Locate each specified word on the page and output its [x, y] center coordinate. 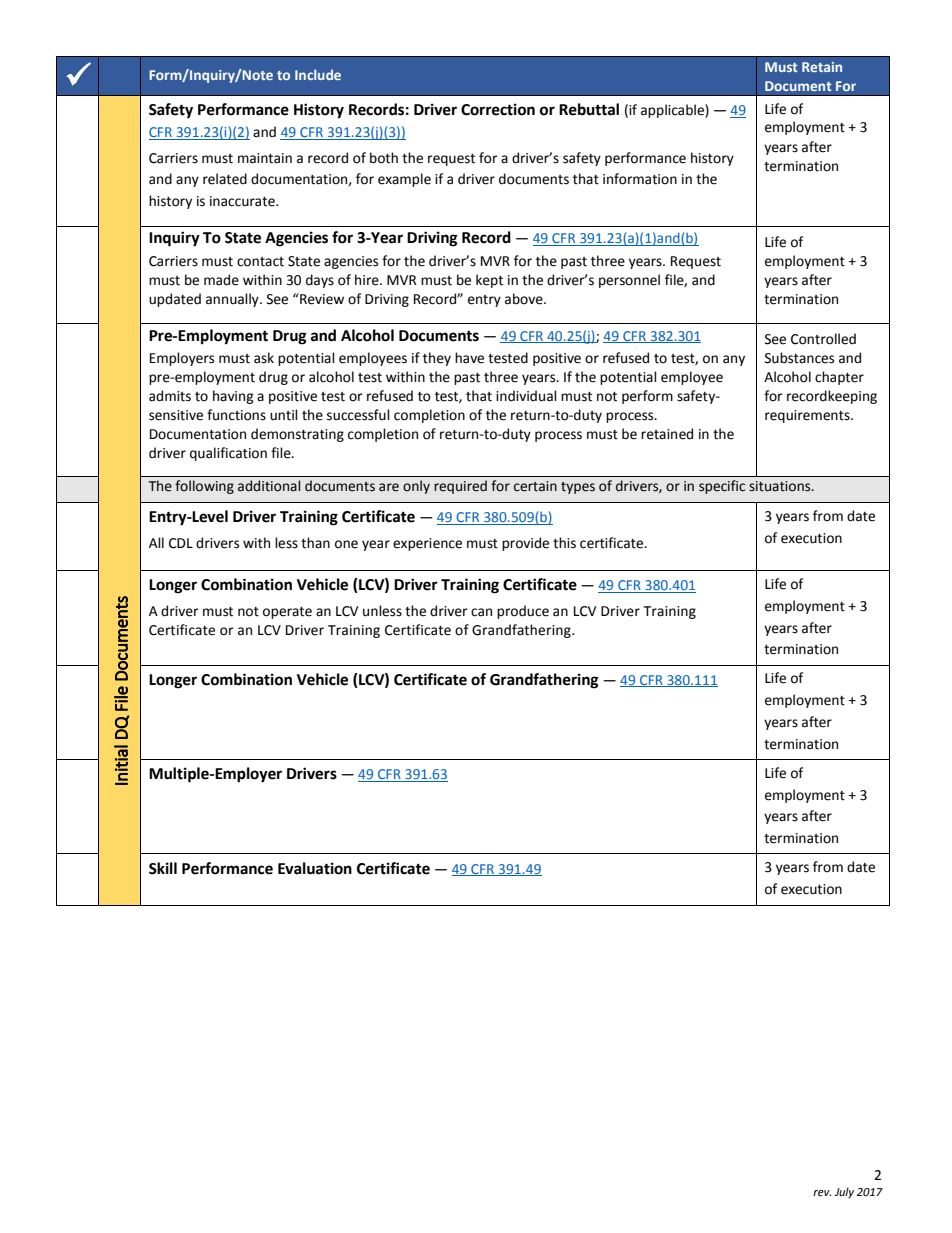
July [844, 1193]
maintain [265, 158]
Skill [163, 868]
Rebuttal [589, 109]
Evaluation [315, 868]
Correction [498, 109]
